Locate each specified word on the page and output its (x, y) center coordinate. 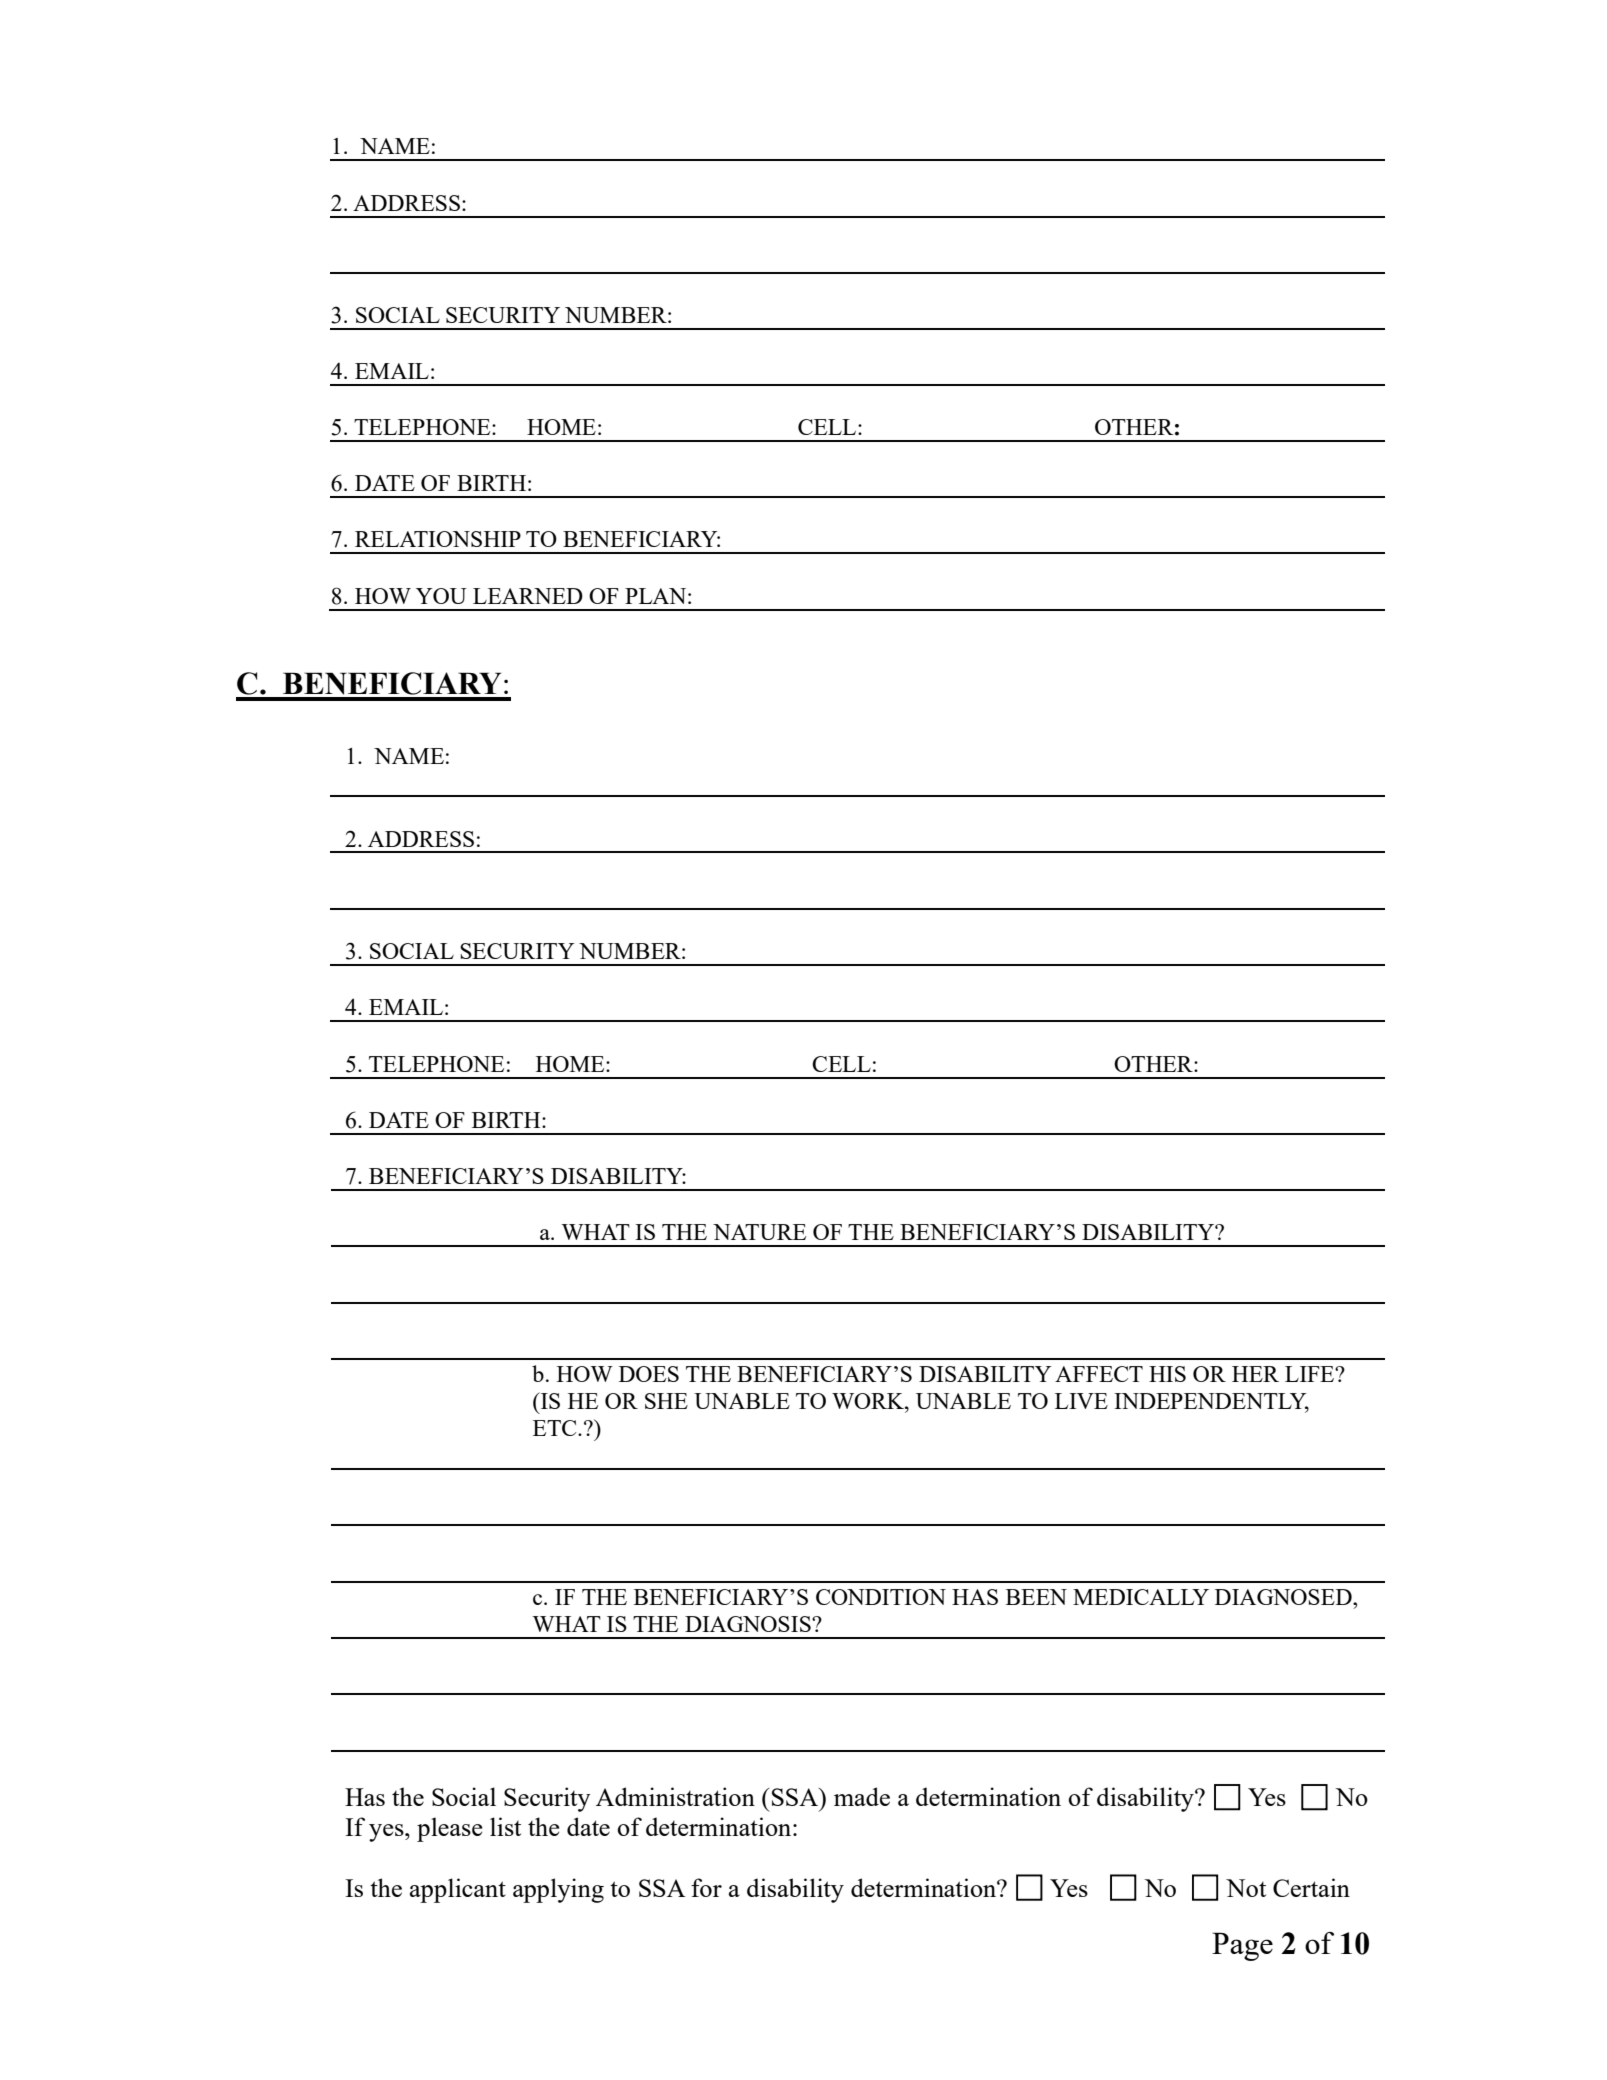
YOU (441, 596)
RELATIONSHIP (438, 539)
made (862, 1796)
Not (1246, 1888)
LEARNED (528, 596)
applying (558, 1890)
